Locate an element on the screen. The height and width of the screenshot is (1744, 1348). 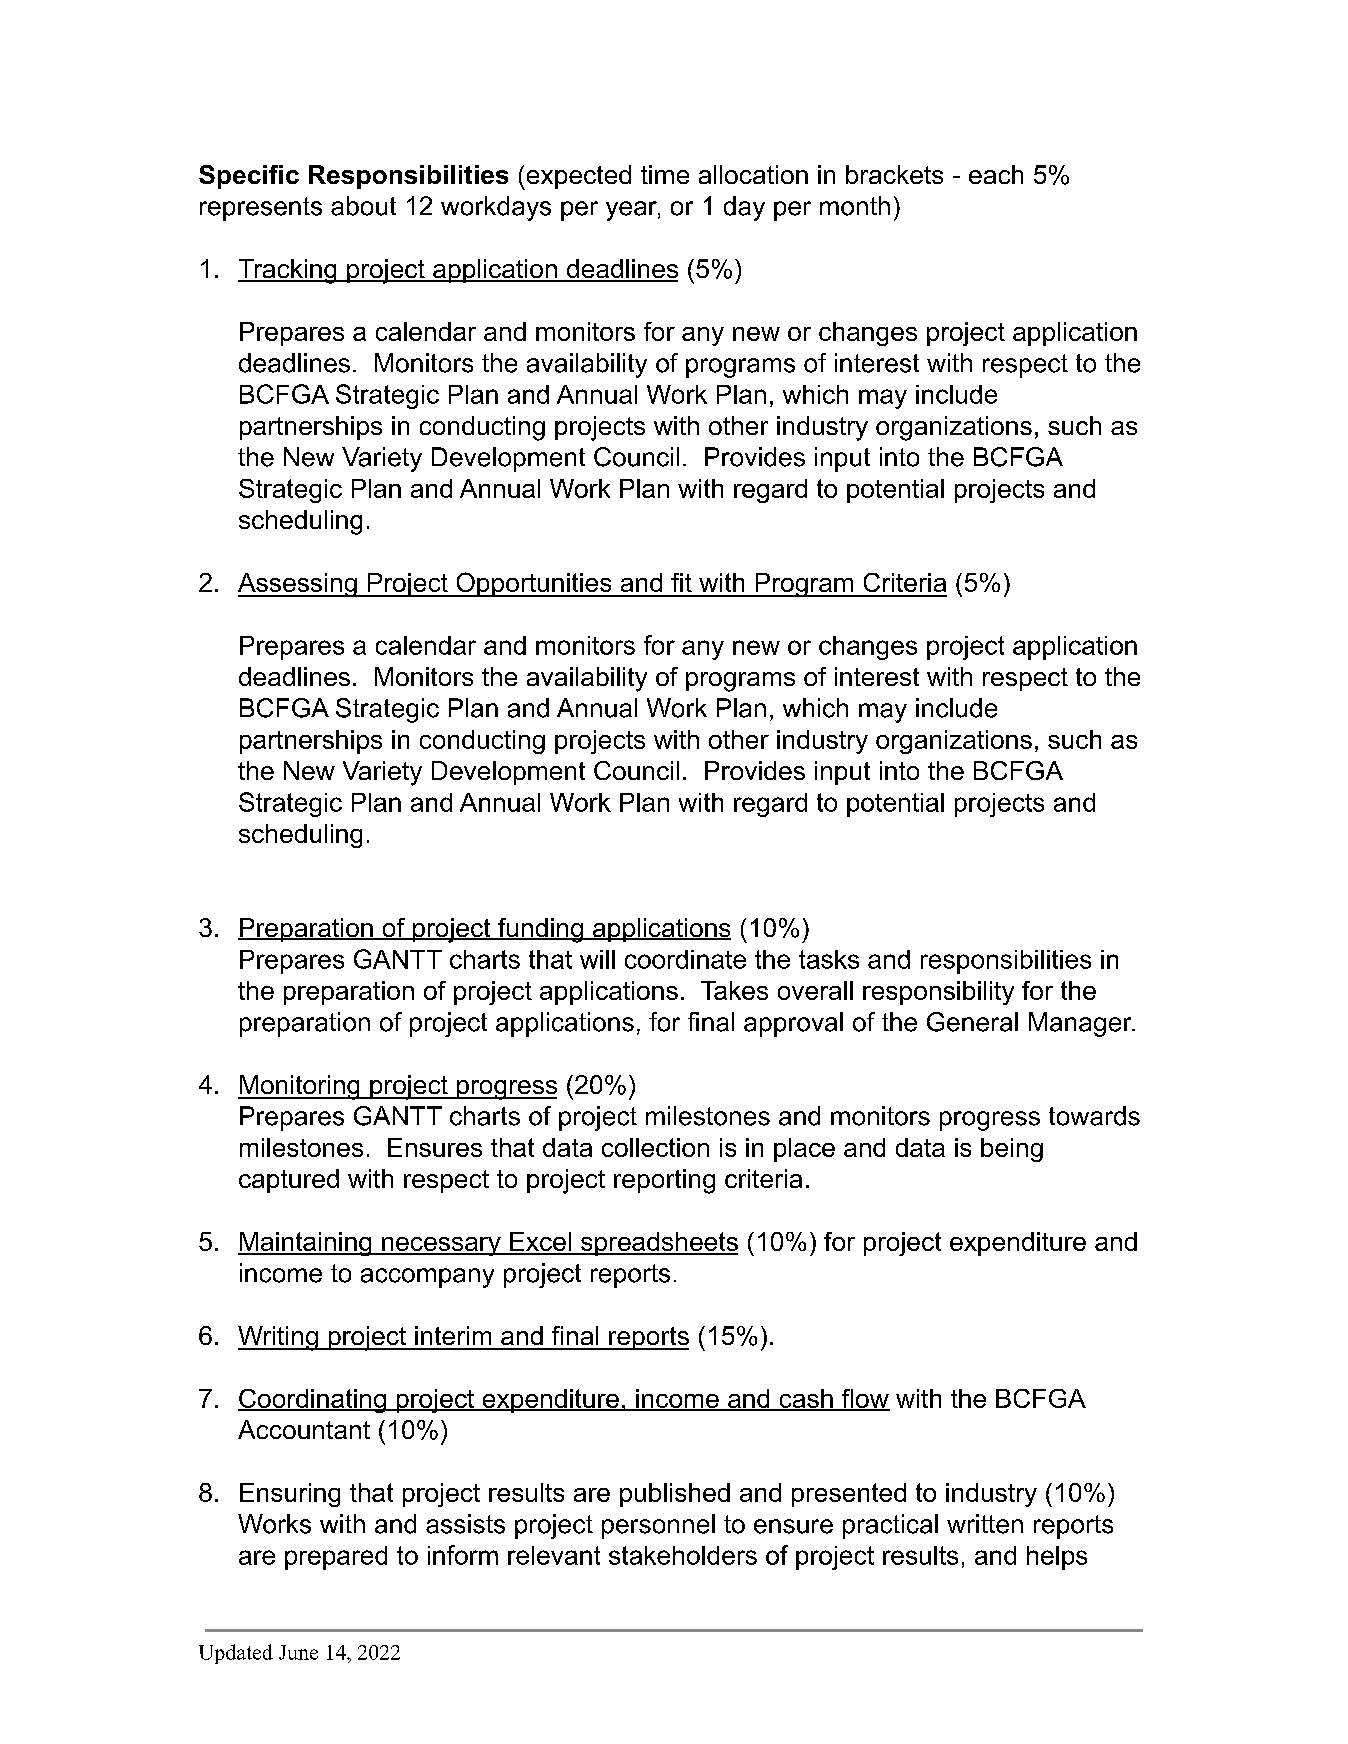
stakeholders is located at coordinates (683, 1555).
